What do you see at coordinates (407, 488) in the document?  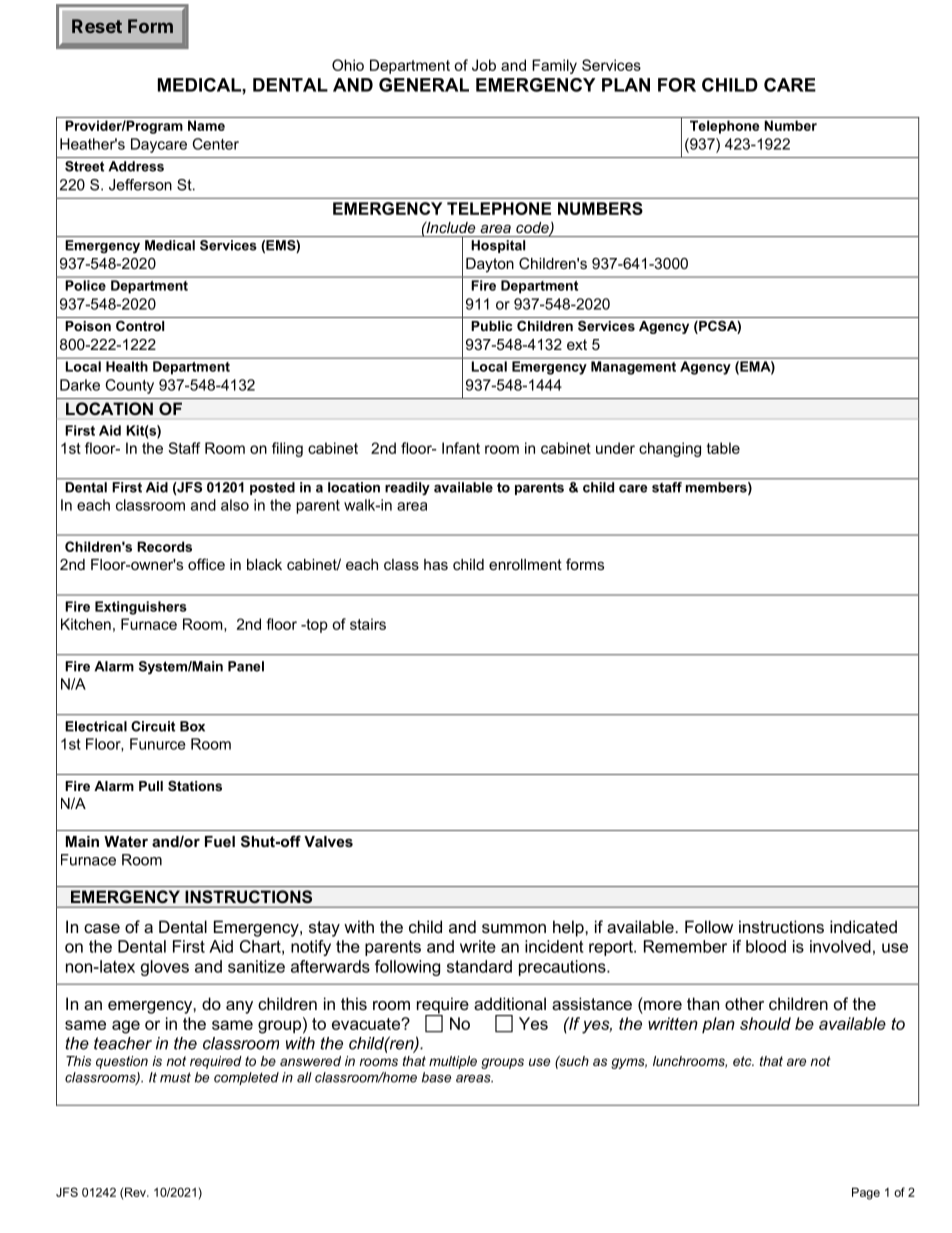 I see `readily` at bounding box center [407, 488].
